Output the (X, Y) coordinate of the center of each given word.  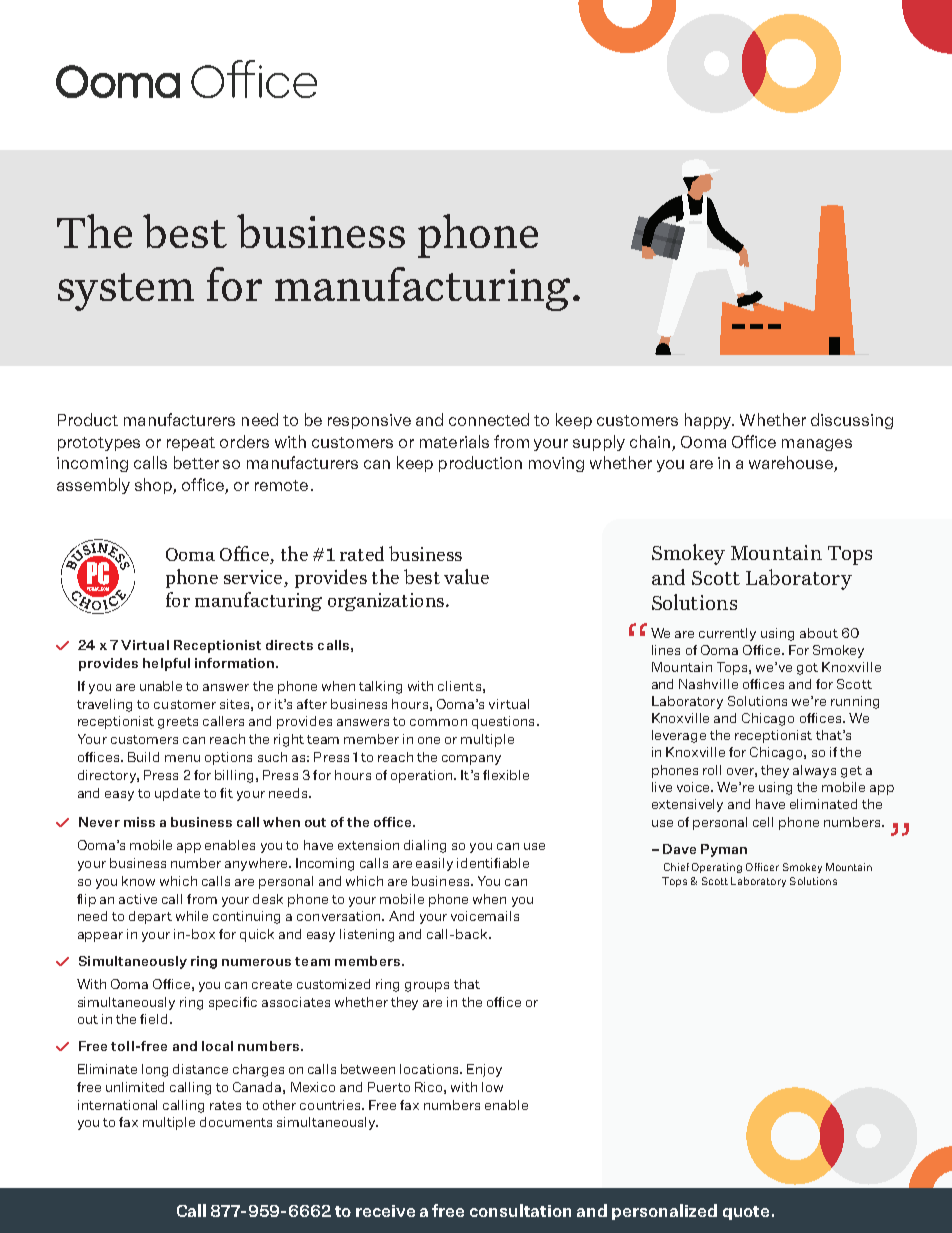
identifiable (493, 863)
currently (727, 634)
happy (709, 421)
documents (236, 1122)
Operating (717, 868)
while (192, 916)
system (126, 292)
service (254, 578)
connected (489, 419)
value (466, 576)
